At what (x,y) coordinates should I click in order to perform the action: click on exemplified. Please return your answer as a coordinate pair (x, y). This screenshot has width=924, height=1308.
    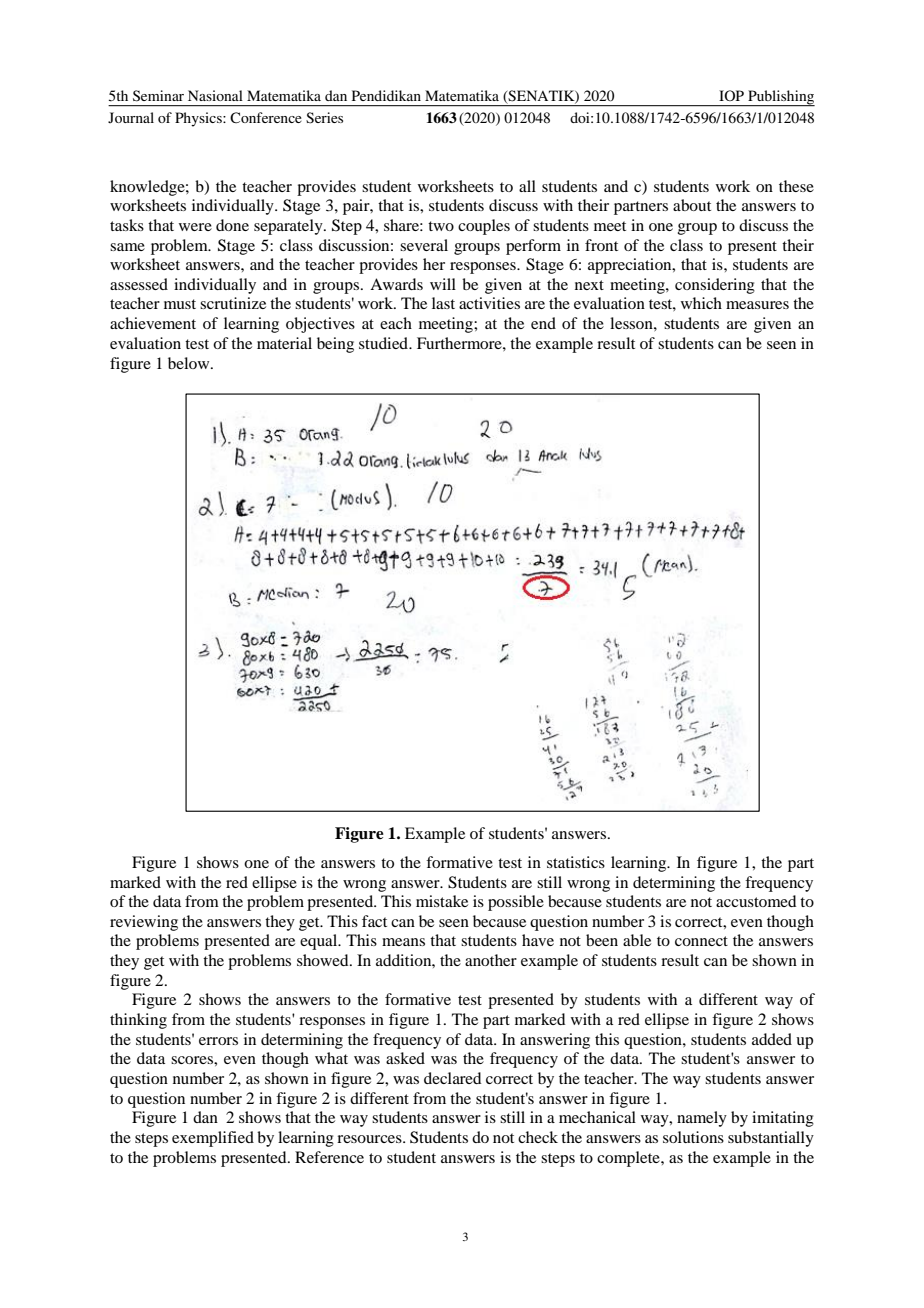
    Looking at the image, I should click on (213, 1139).
